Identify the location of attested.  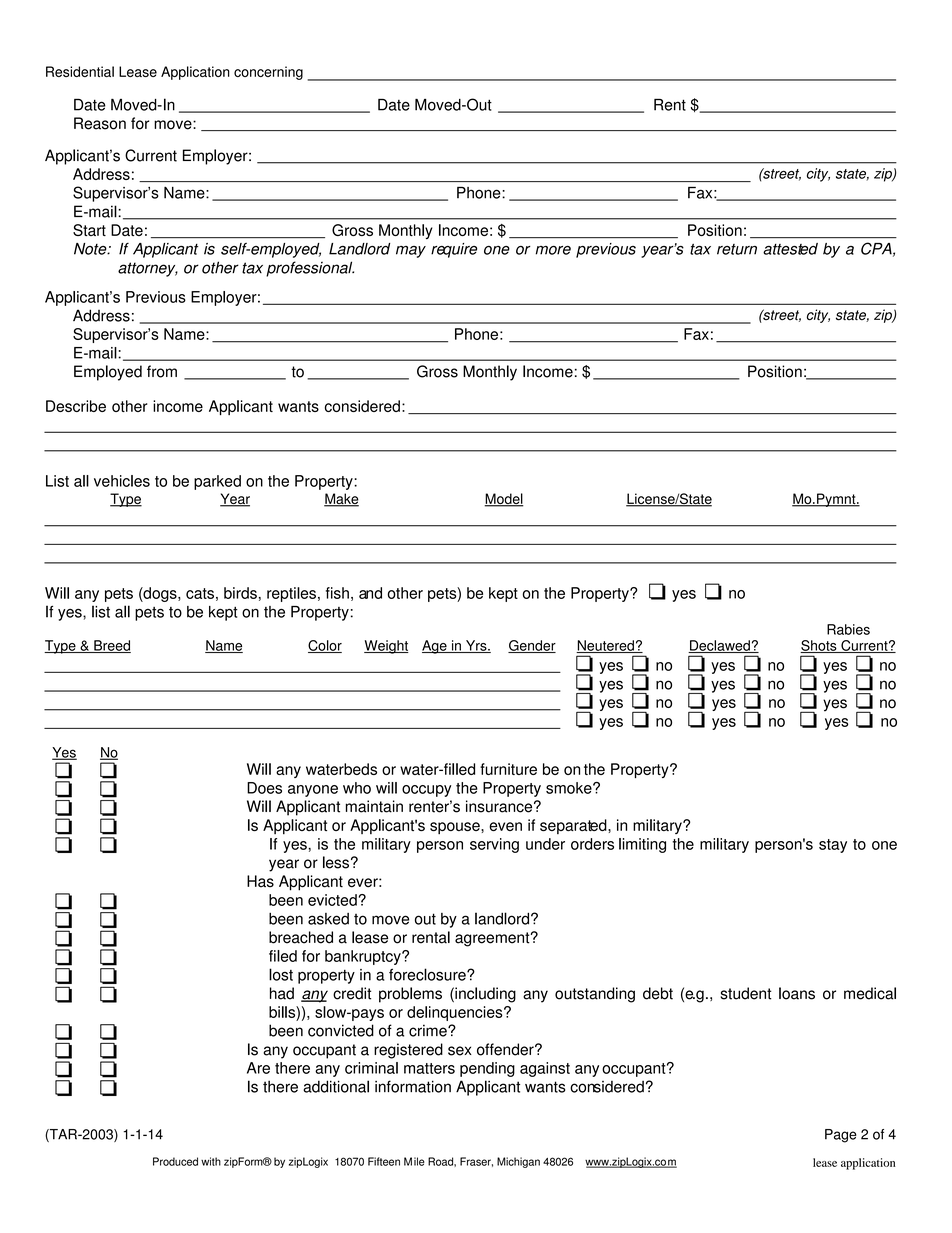
(790, 249).
